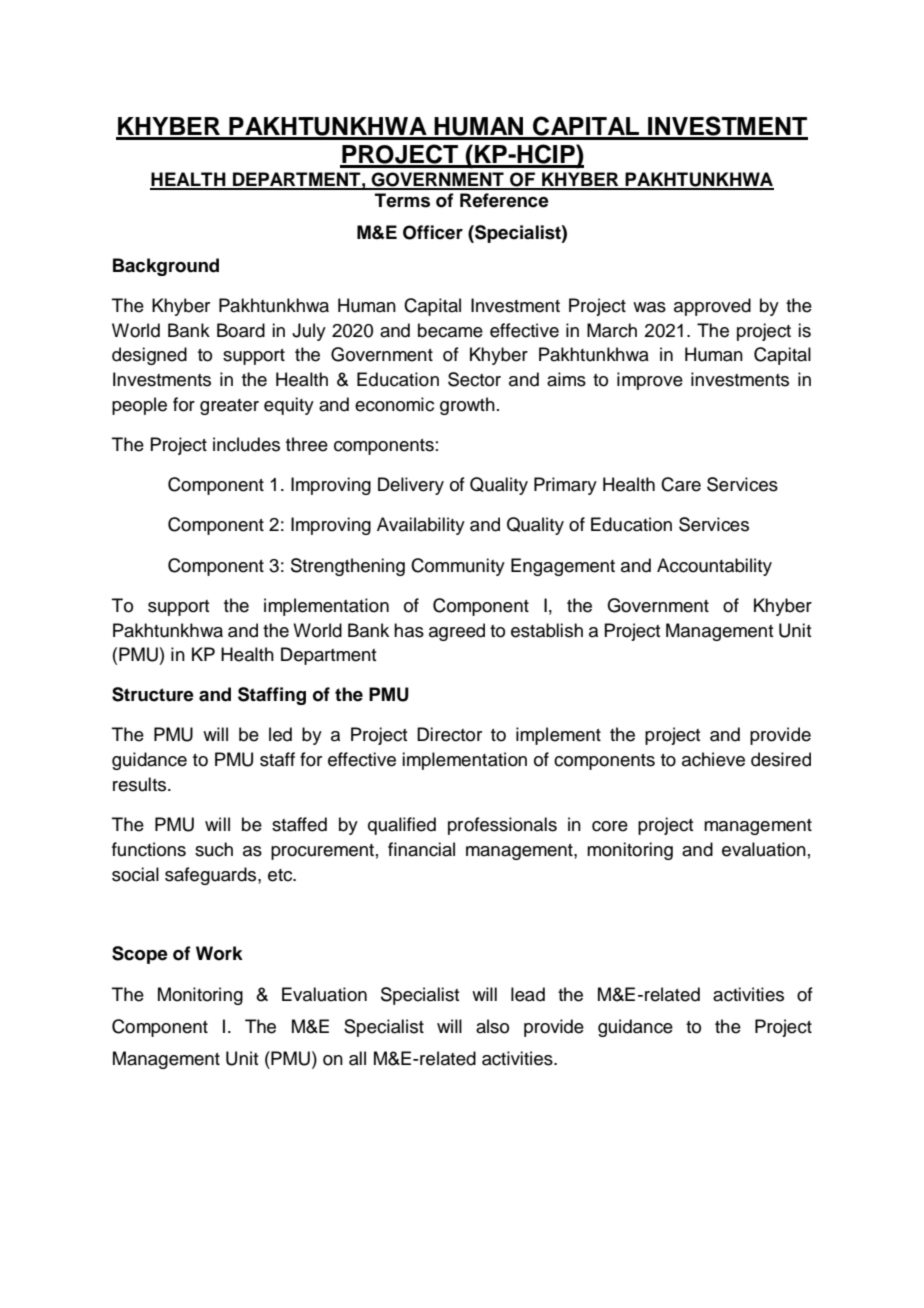 This screenshot has height=1308, width=924. I want to click on financial, so click(421, 849).
